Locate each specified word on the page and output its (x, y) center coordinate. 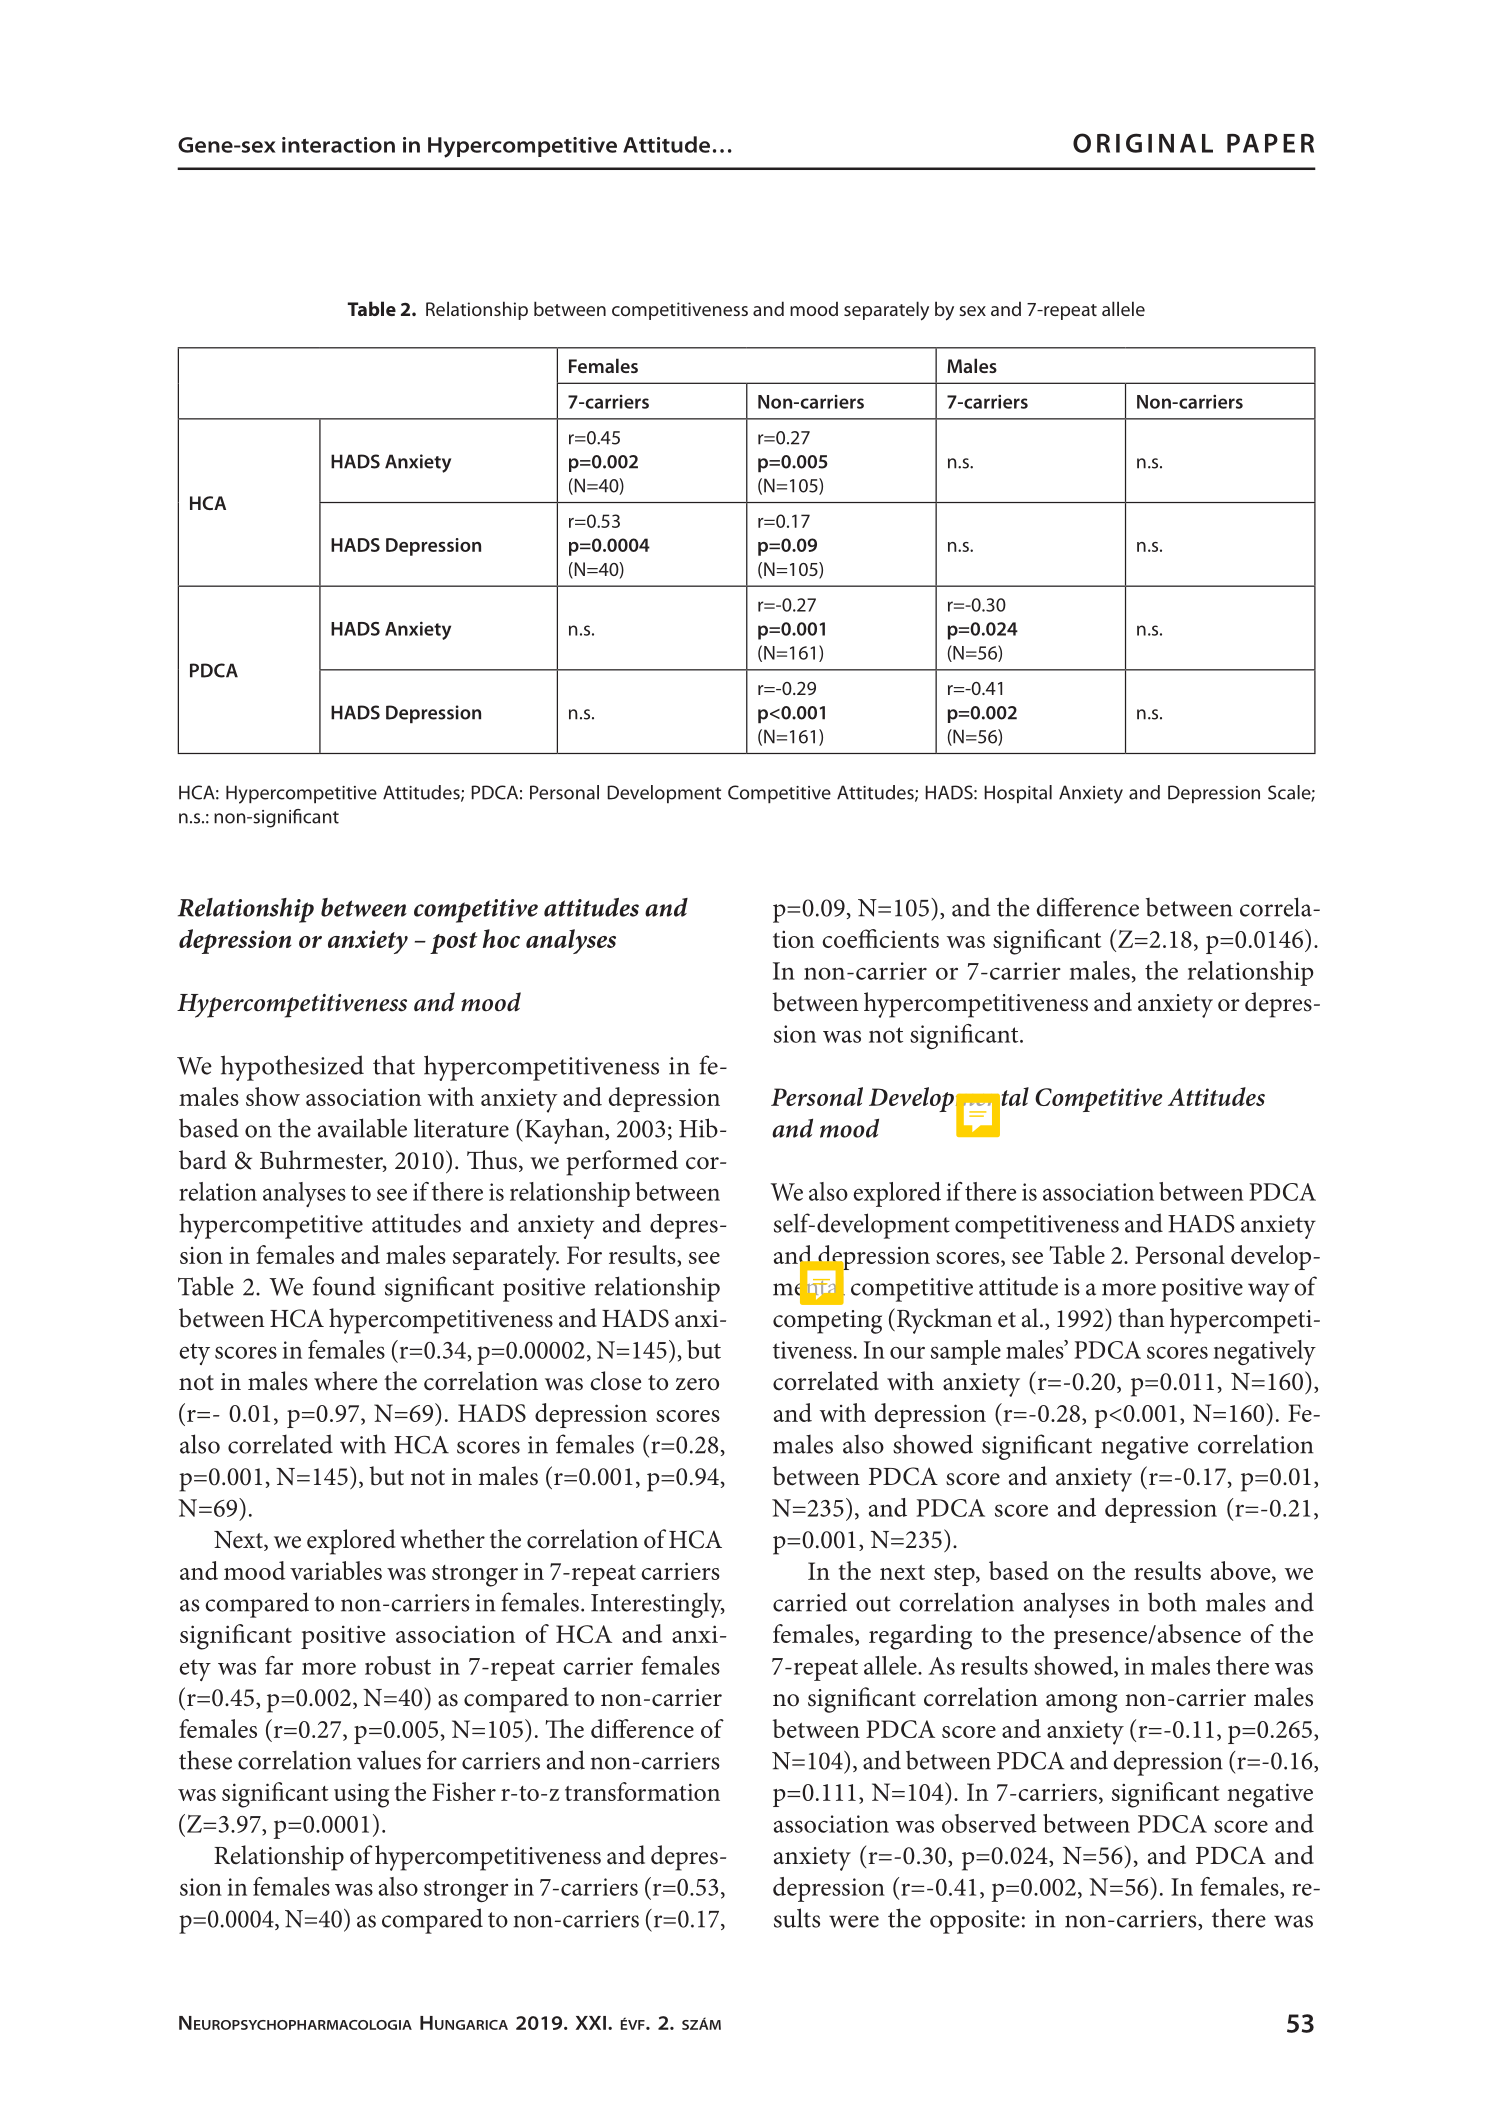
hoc (501, 938)
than (1141, 1318)
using (361, 1795)
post (454, 943)
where (345, 1381)
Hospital (1018, 794)
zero (697, 1384)
